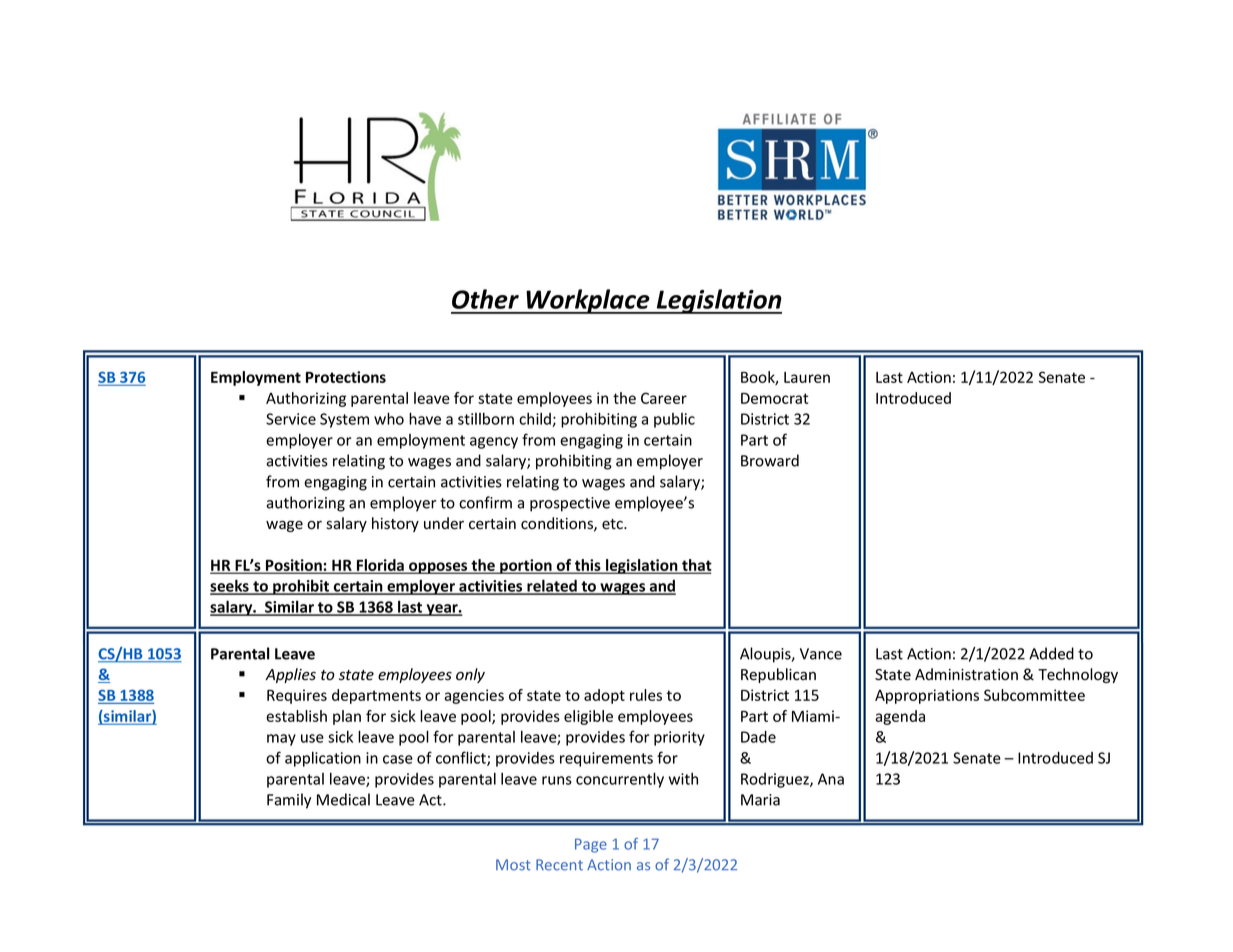 This screenshot has height=952, width=1233. Describe the element at coordinates (696, 566) in the screenshot. I see `that` at that location.
